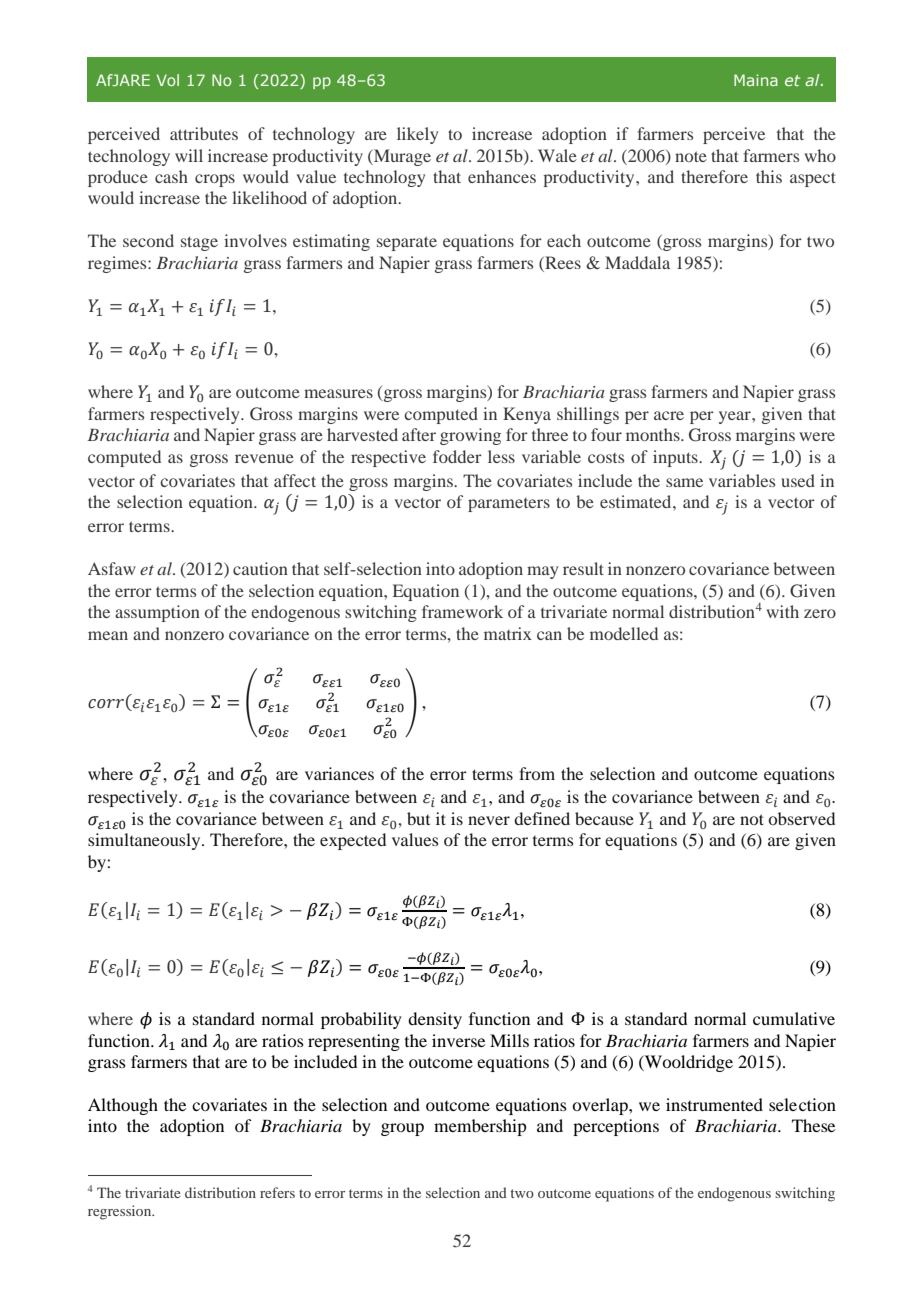 This screenshot has width=924, height=1307. What do you see at coordinates (470, 436) in the screenshot?
I see `growing` at bounding box center [470, 436].
